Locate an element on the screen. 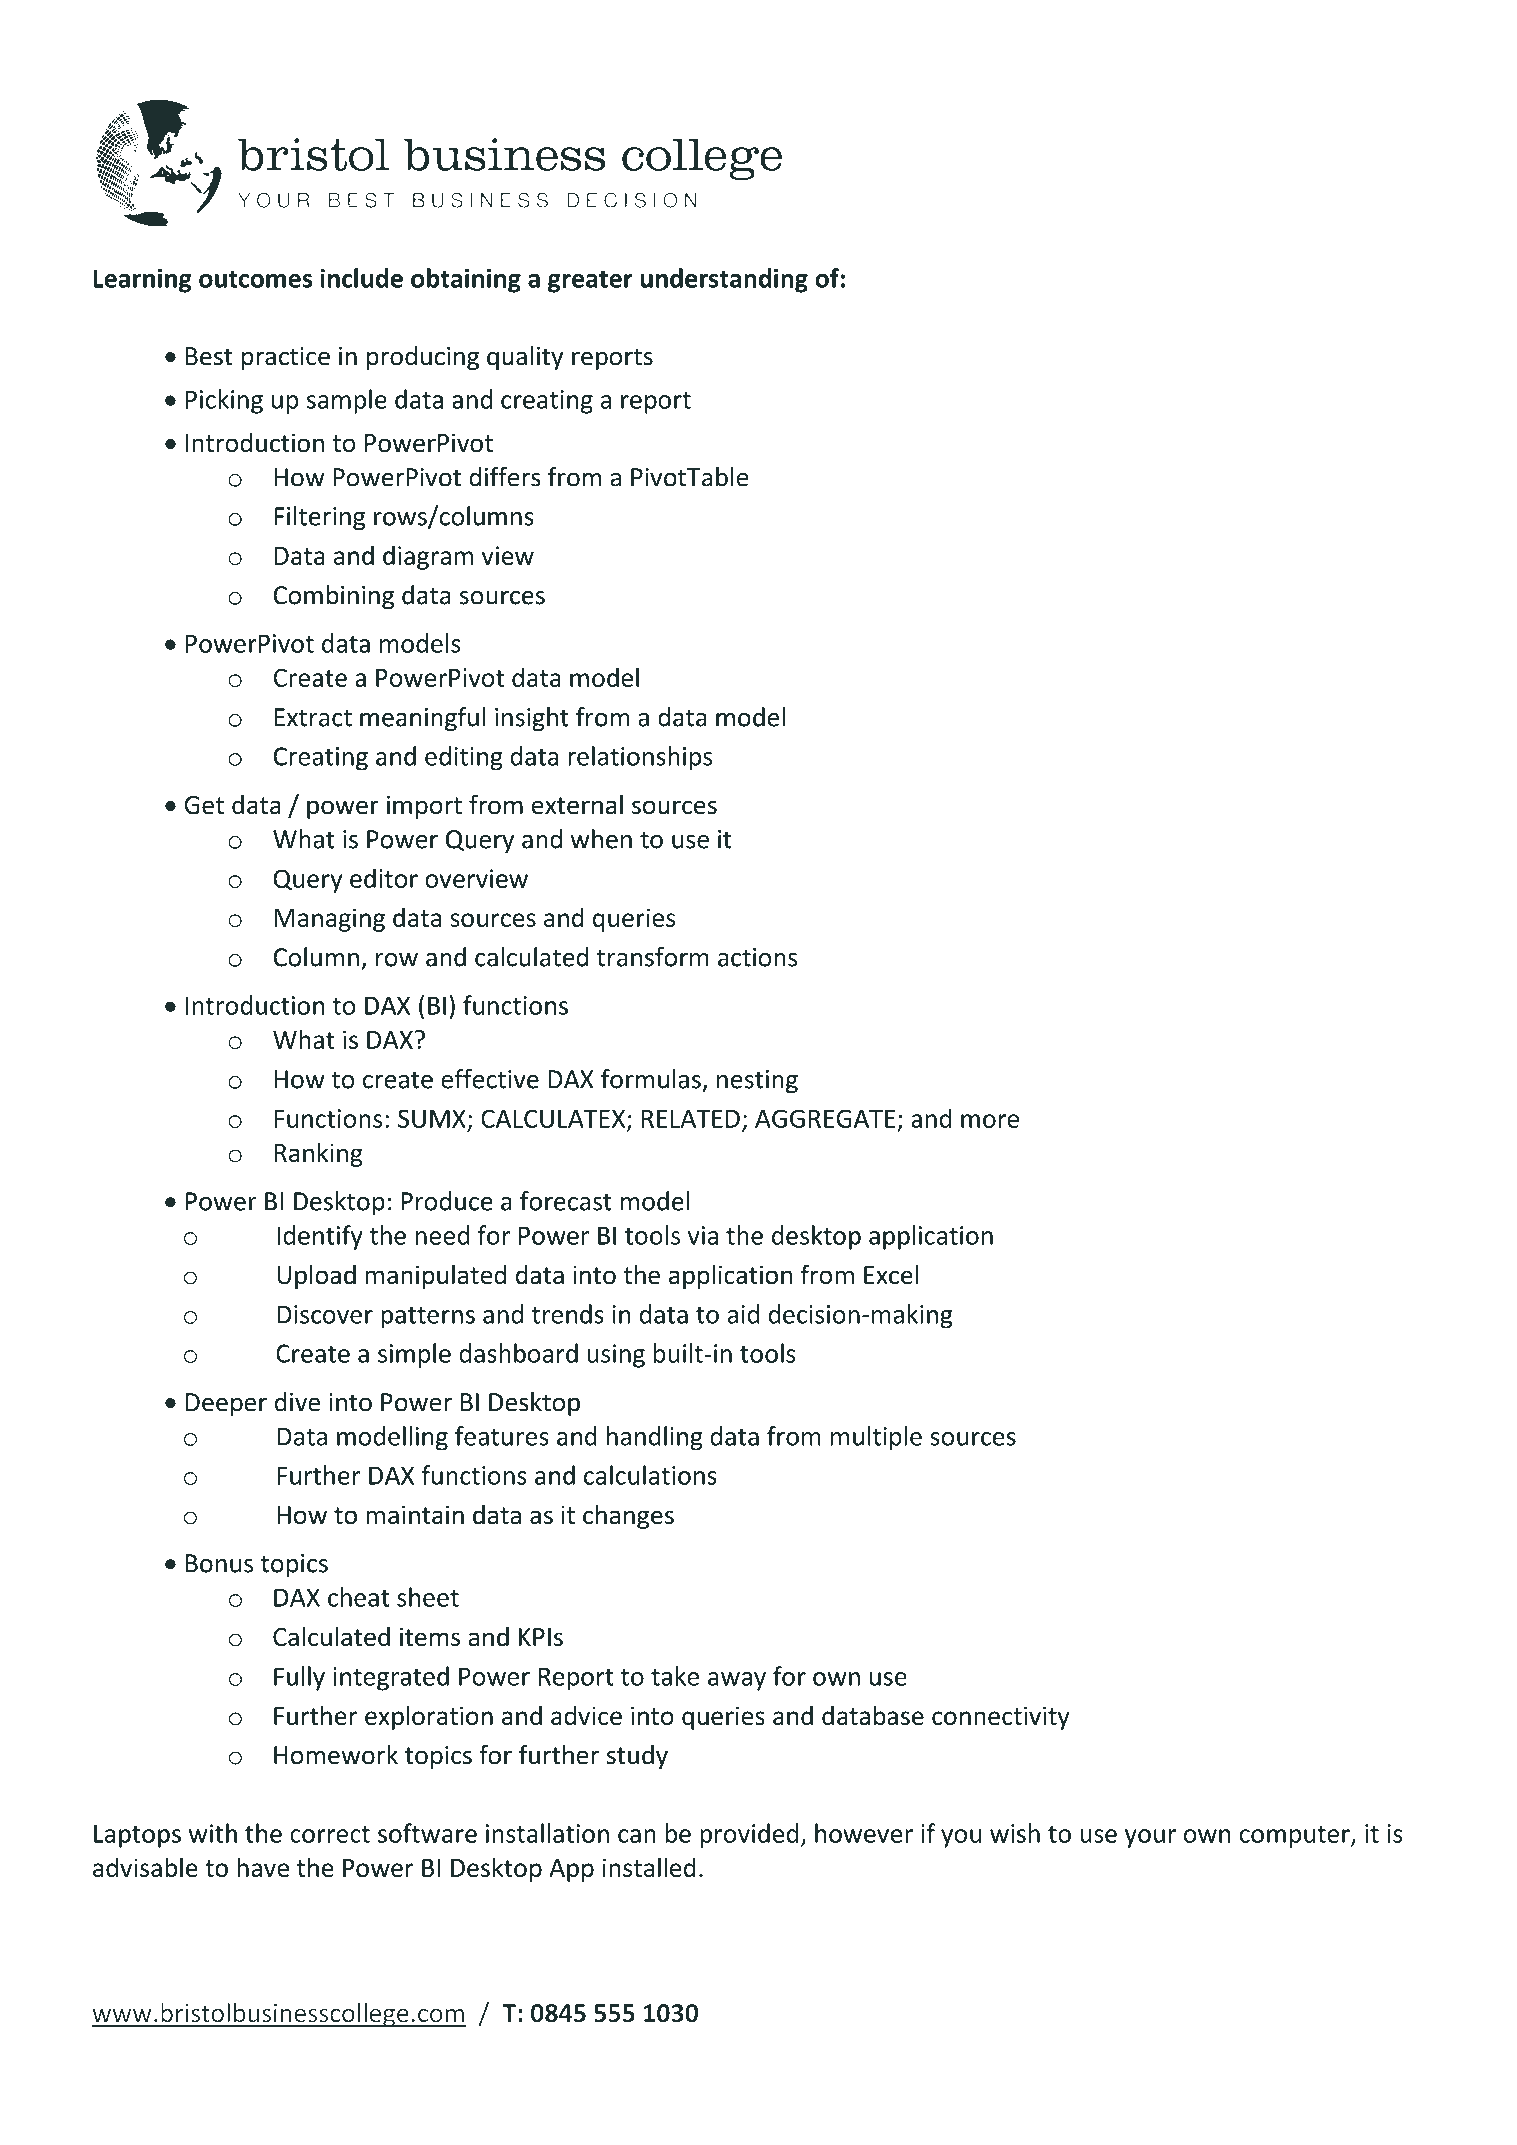 The height and width of the screenshot is (2145, 1517). actions is located at coordinates (757, 957).
